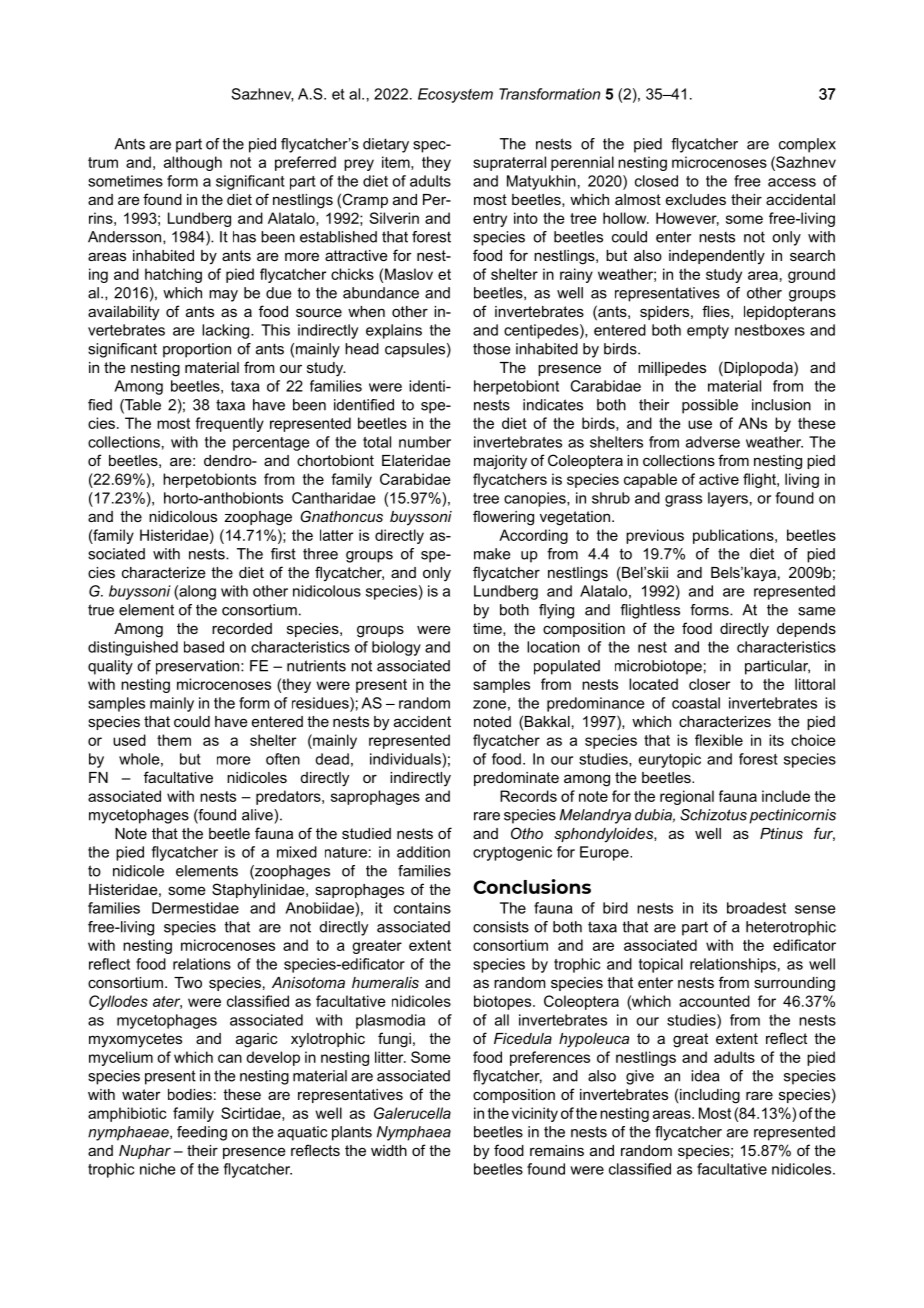 This screenshot has width=924, height=1308. What do you see at coordinates (193, 163) in the screenshot?
I see `although` at bounding box center [193, 163].
